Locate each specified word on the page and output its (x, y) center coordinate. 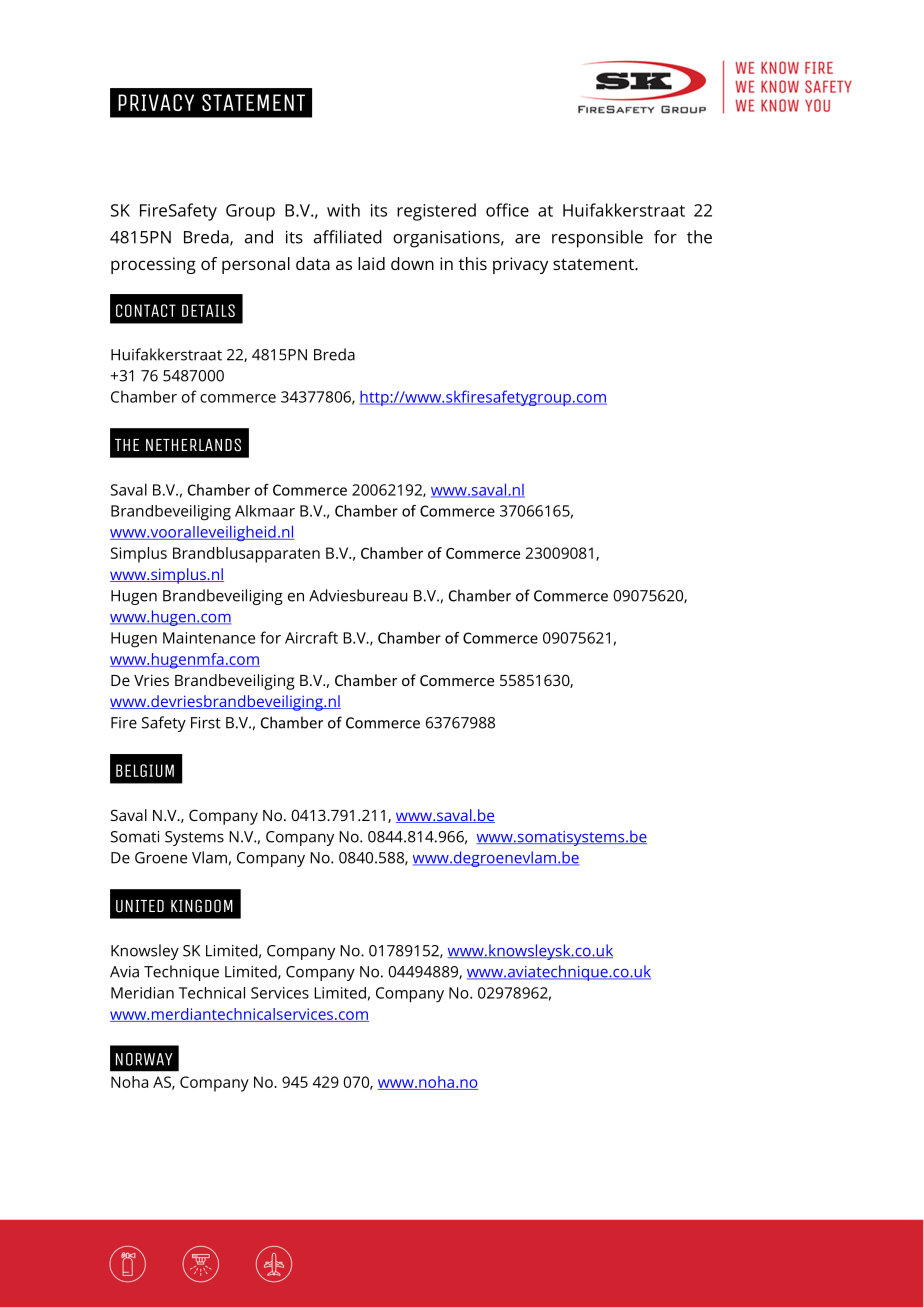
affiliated (348, 237)
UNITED (140, 906)
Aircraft (311, 637)
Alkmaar (265, 511)
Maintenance (209, 638)
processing (153, 265)
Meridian (142, 993)
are (527, 239)
